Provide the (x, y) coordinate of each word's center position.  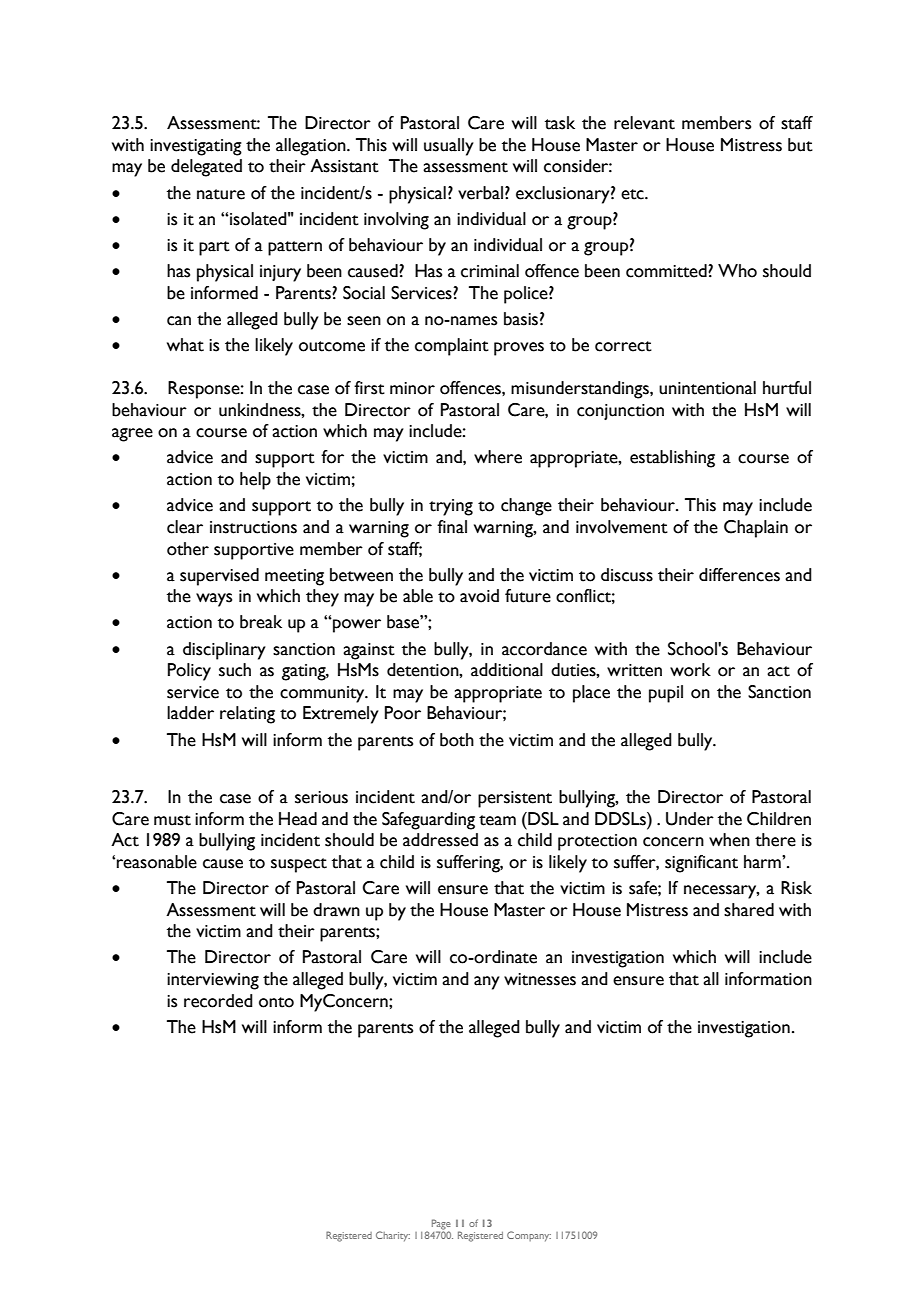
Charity (393, 1236)
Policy (189, 672)
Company (529, 1236)
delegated (206, 168)
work (690, 670)
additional (507, 670)
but (800, 145)
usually (449, 147)
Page (441, 1224)
